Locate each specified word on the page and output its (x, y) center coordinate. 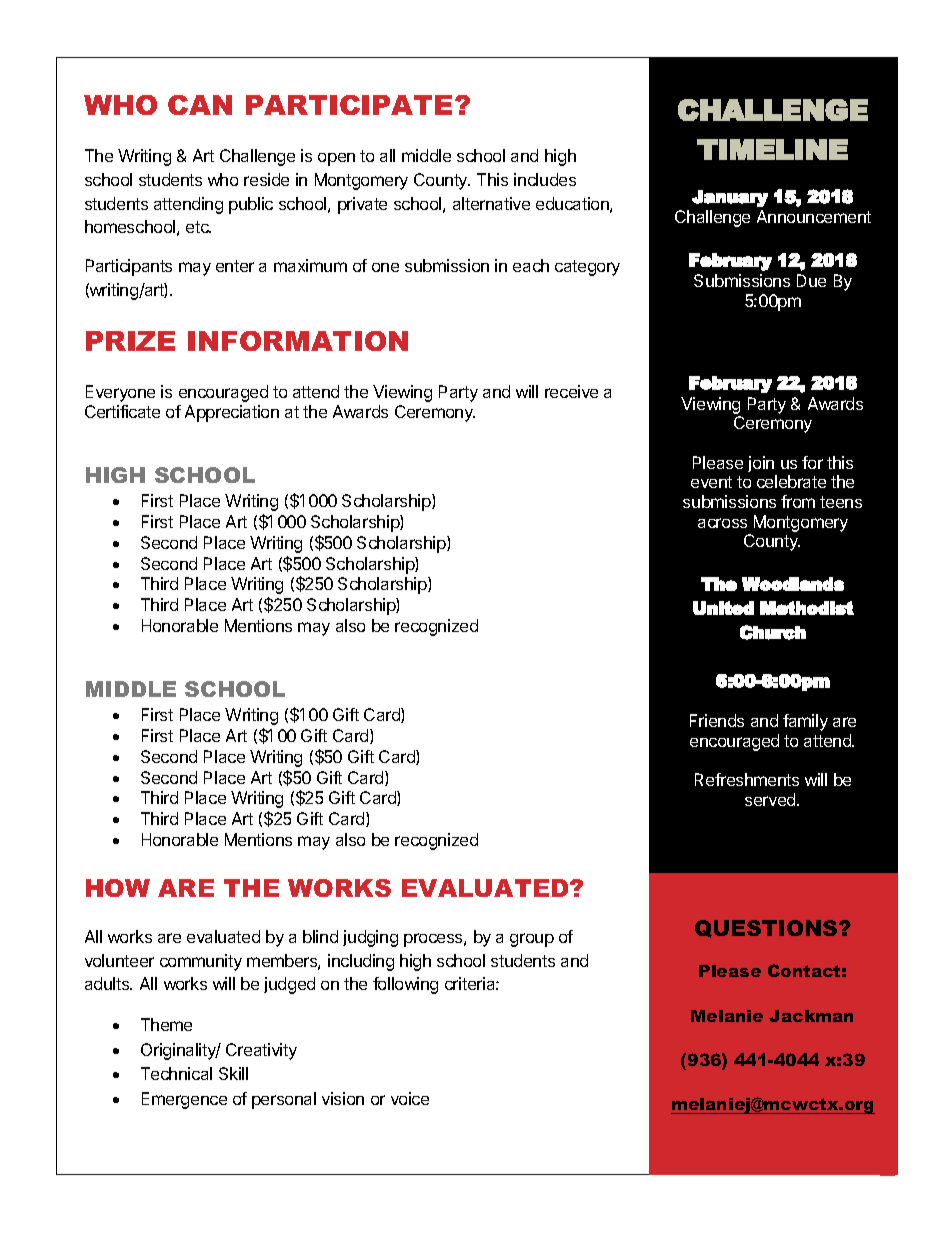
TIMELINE (772, 149)
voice (410, 1098)
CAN (200, 105)
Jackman (811, 1016)
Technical (176, 1073)
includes (545, 179)
